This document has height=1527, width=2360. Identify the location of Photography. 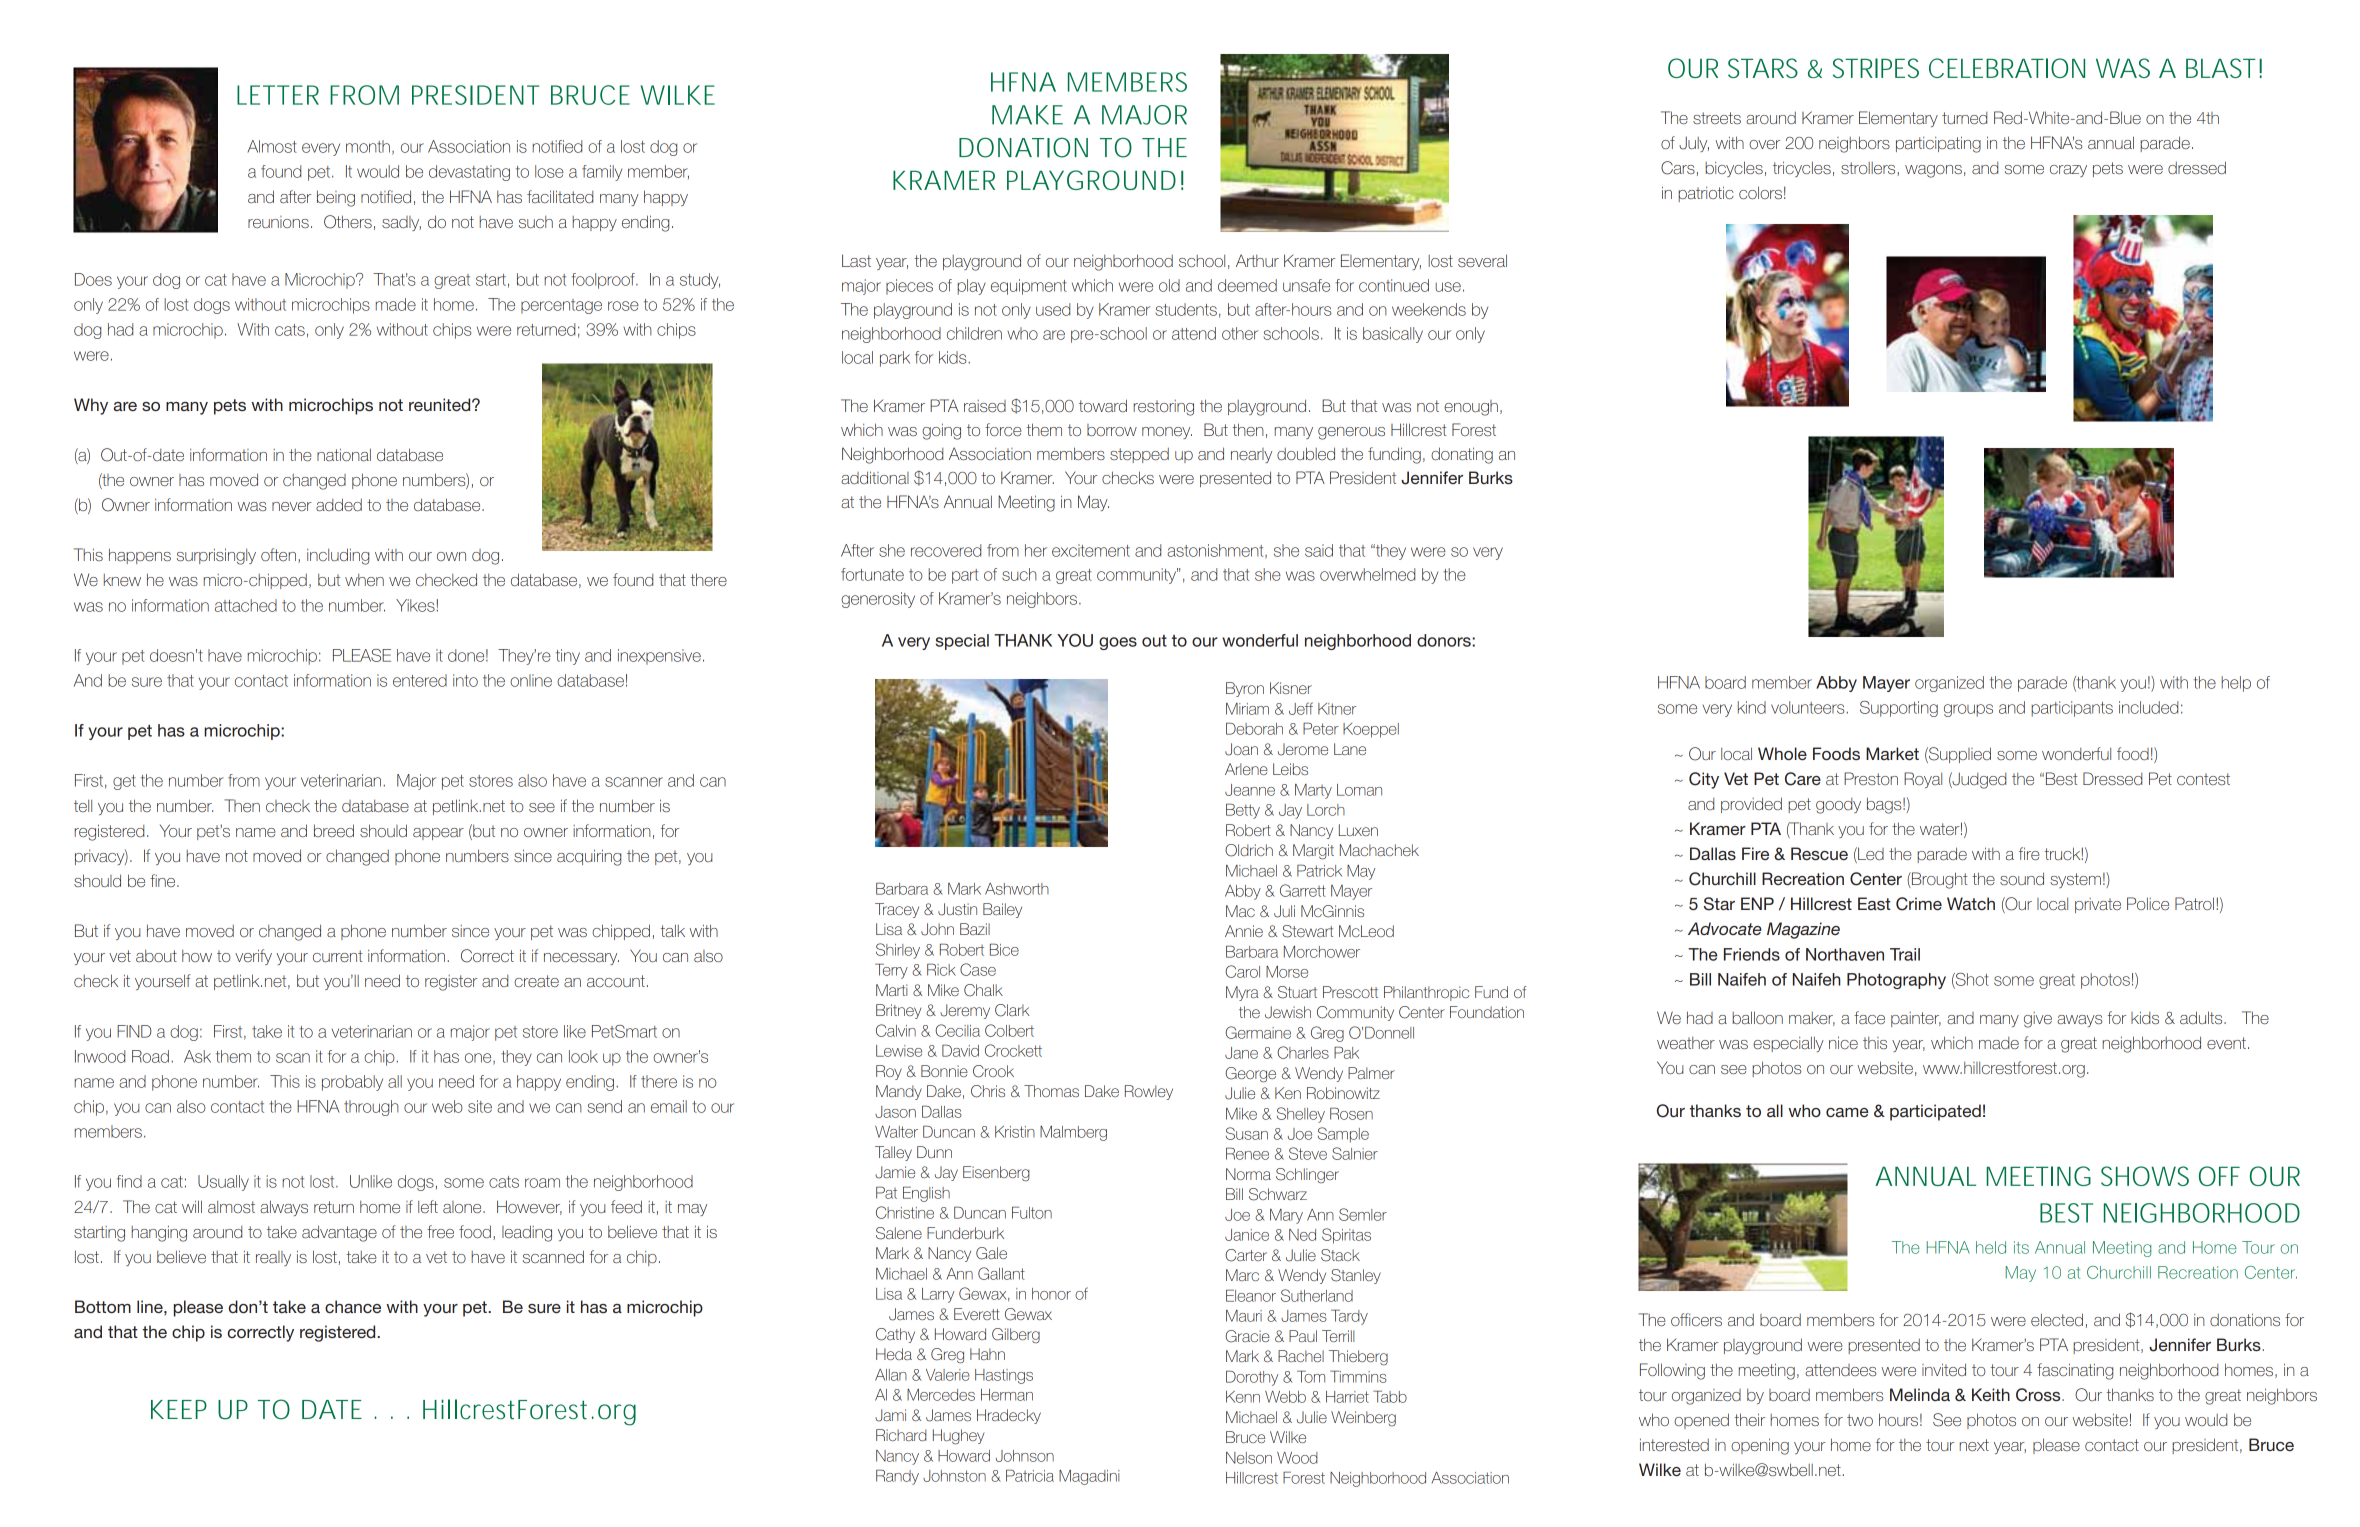
(1896, 981).
